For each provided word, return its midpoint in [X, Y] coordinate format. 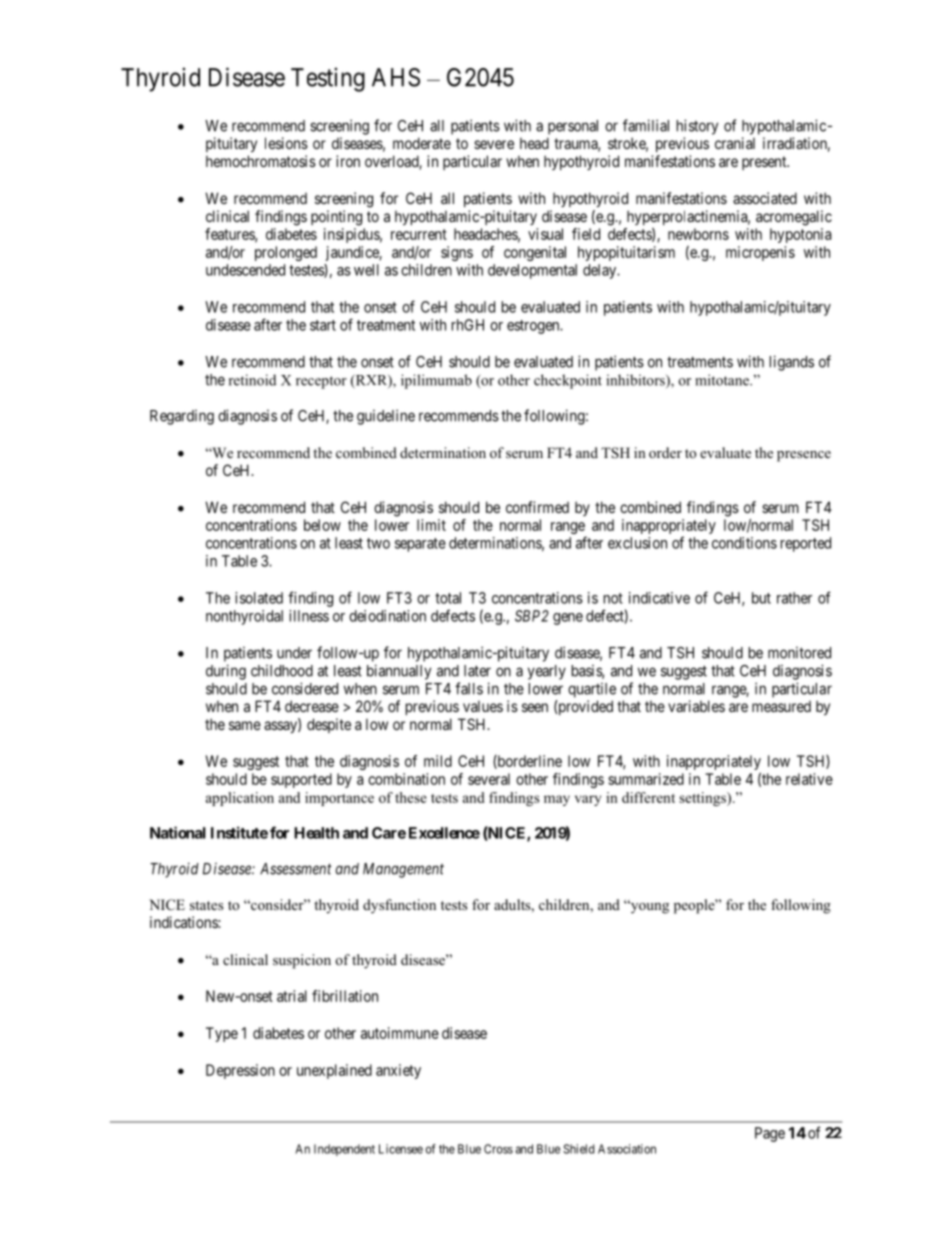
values [483, 706]
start [323, 325]
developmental [532, 271]
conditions [744, 543]
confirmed [537, 507]
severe [494, 144]
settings [703, 799]
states [206, 905]
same [245, 725]
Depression [240, 1071]
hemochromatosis [261, 161]
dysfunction [399, 906]
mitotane [723, 380]
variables [696, 706]
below [322, 525]
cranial [735, 143]
